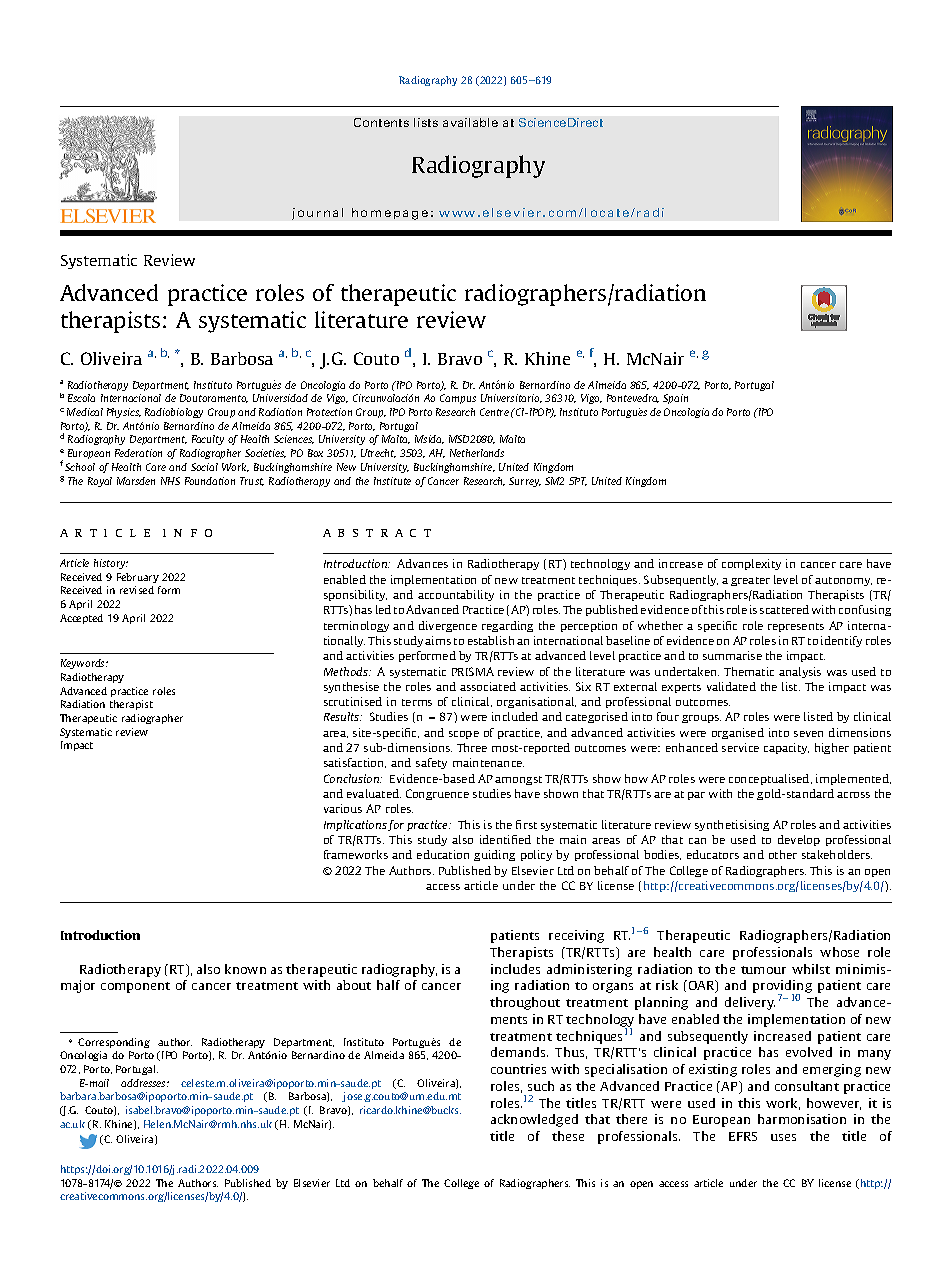 The image size is (952, 1270). What do you see at coordinates (477, 453) in the document?
I see `Netherlands` at bounding box center [477, 453].
